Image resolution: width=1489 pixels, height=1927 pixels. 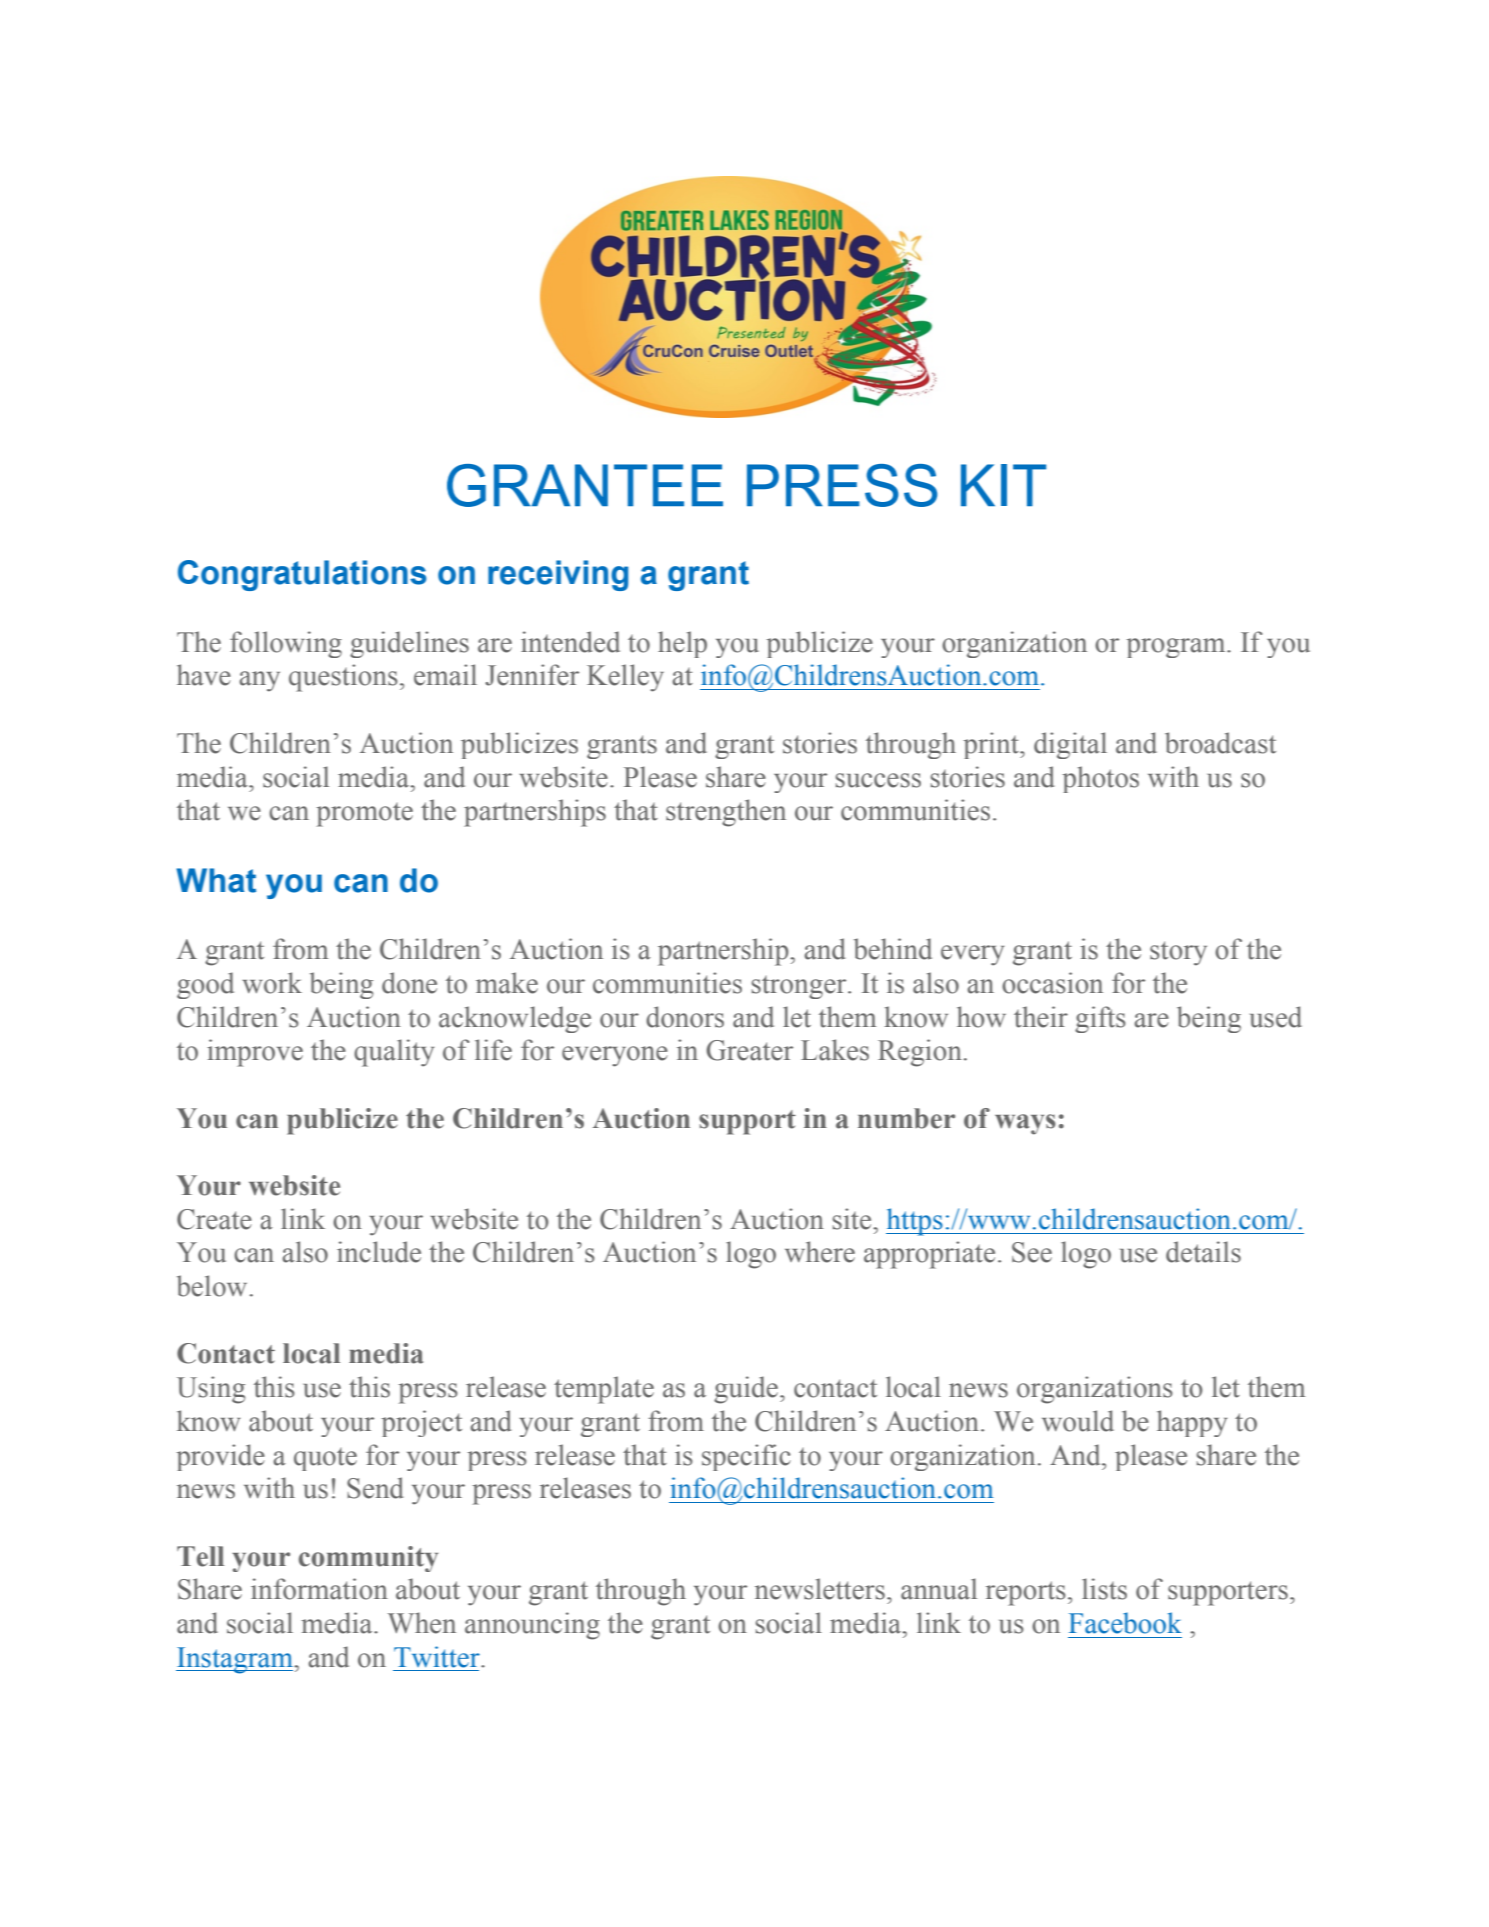 I want to click on photos, so click(x=1100, y=779).
